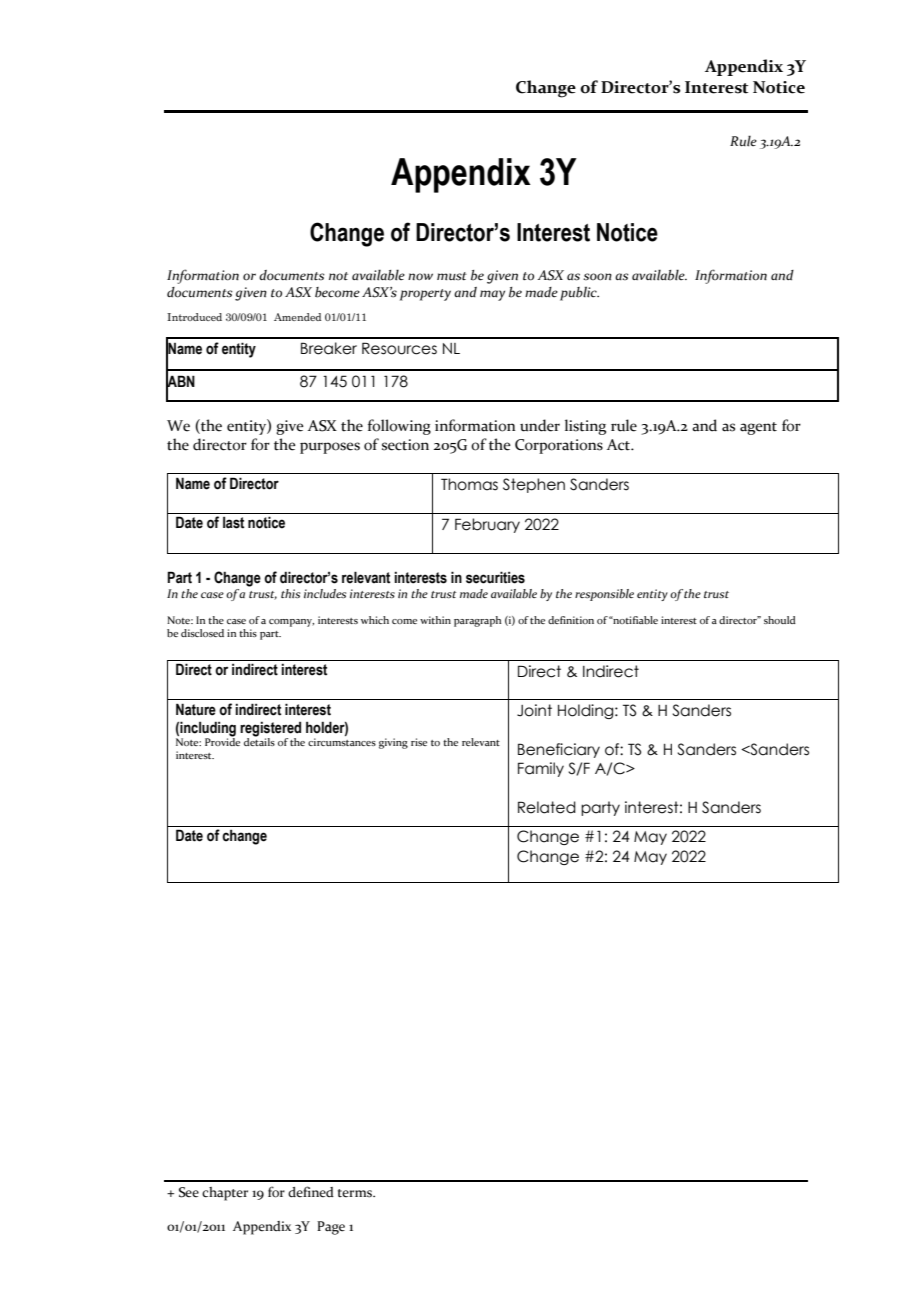  Describe the element at coordinates (297, 317) in the image. I see `Amended` at that location.
